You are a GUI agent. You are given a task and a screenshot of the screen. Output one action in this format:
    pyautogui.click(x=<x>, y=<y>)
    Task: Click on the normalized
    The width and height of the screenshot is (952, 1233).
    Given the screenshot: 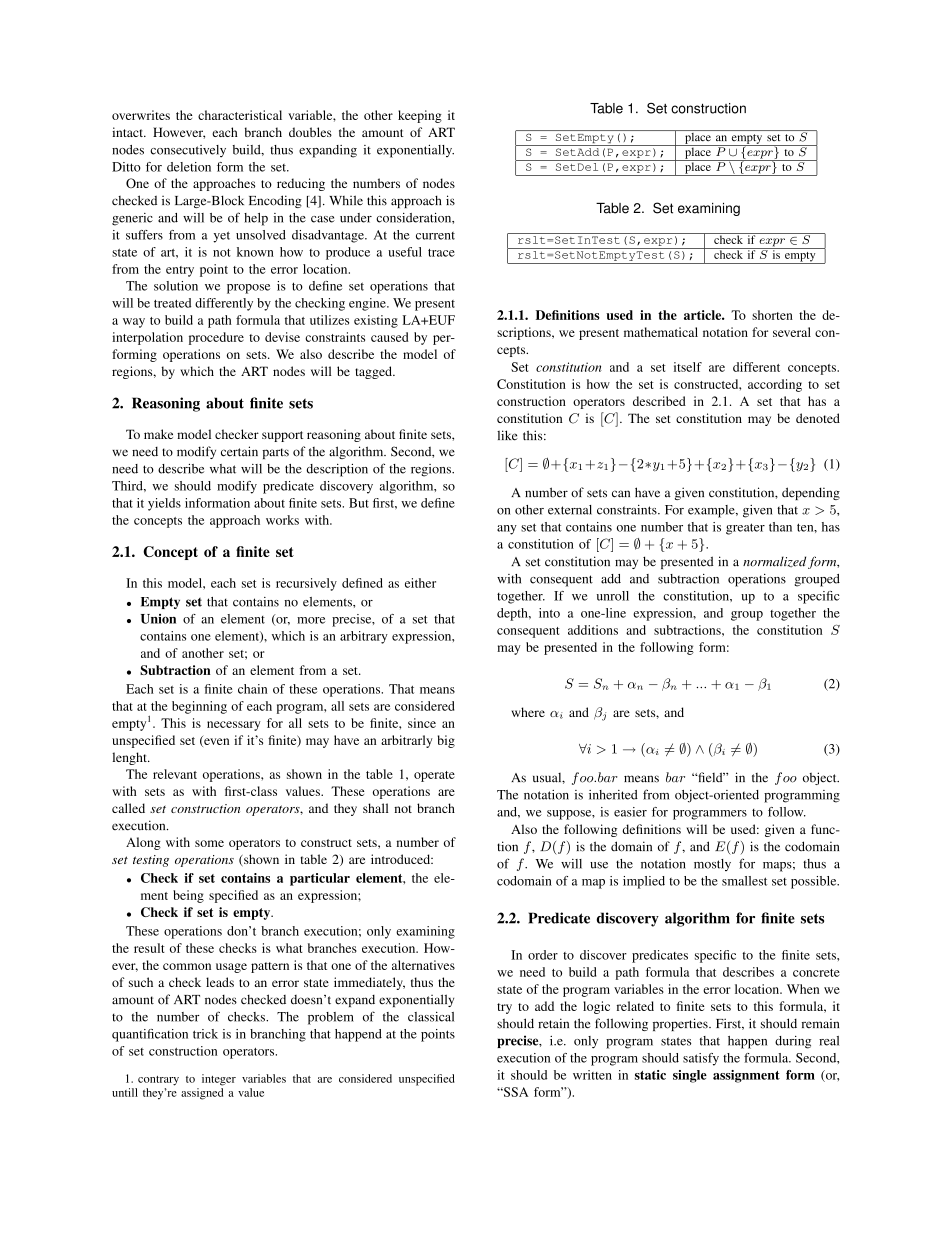 What is the action you would take?
    pyautogui.click(x=774, y=561)
